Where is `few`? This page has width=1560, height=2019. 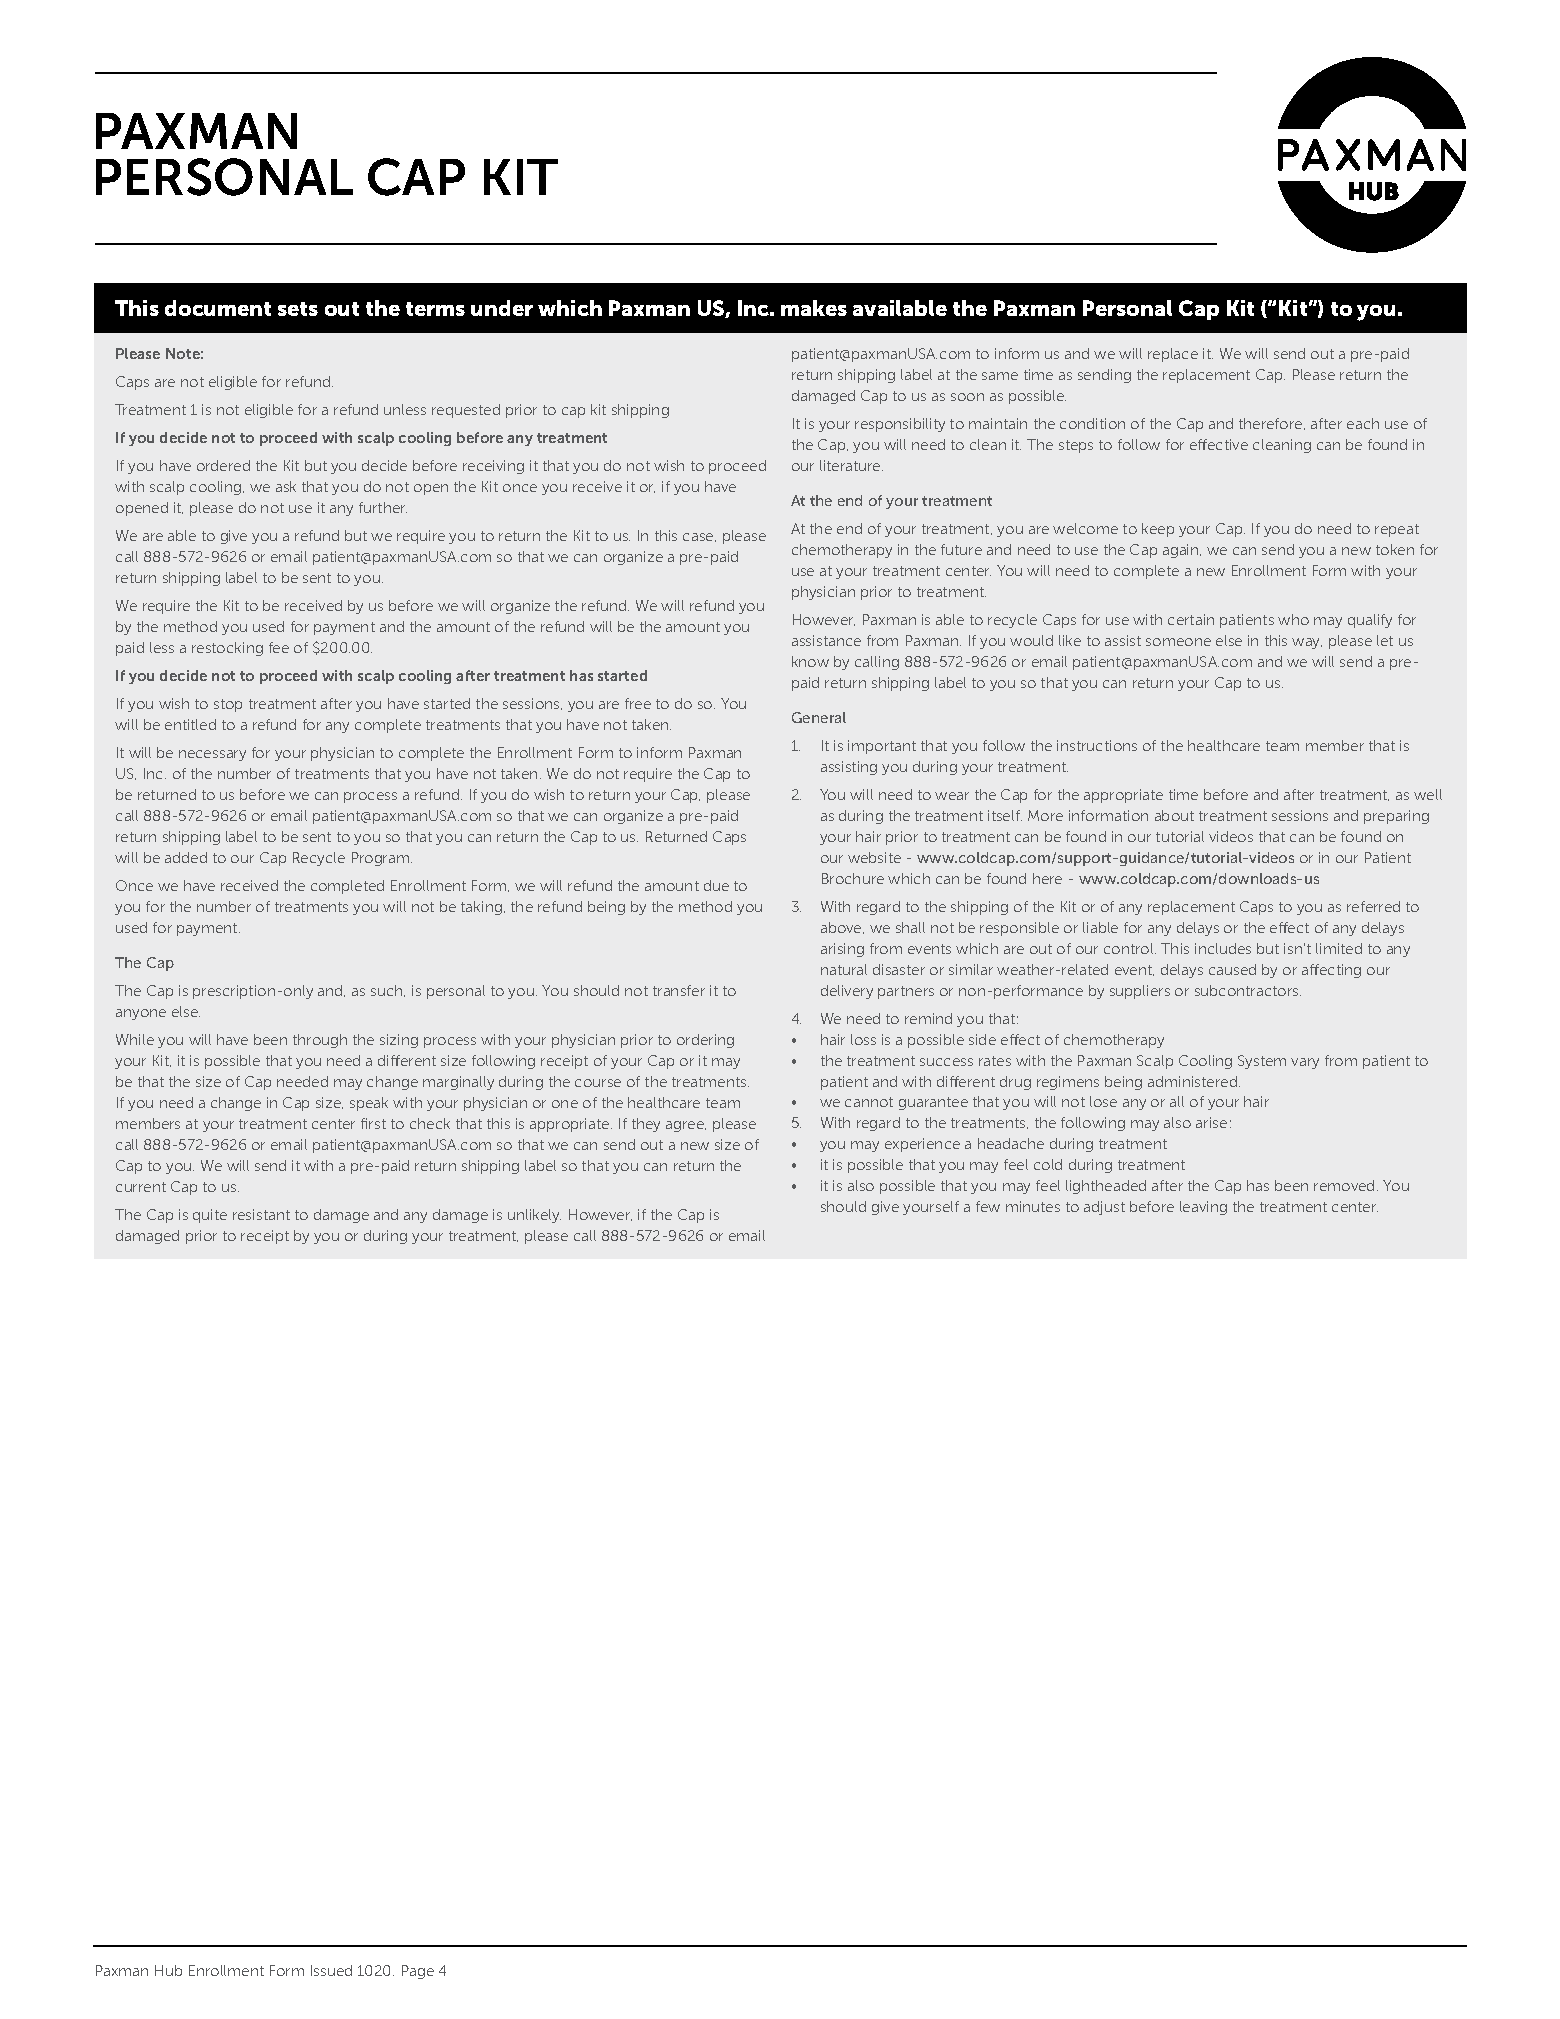 few is located at coordinates (988, 1206).
